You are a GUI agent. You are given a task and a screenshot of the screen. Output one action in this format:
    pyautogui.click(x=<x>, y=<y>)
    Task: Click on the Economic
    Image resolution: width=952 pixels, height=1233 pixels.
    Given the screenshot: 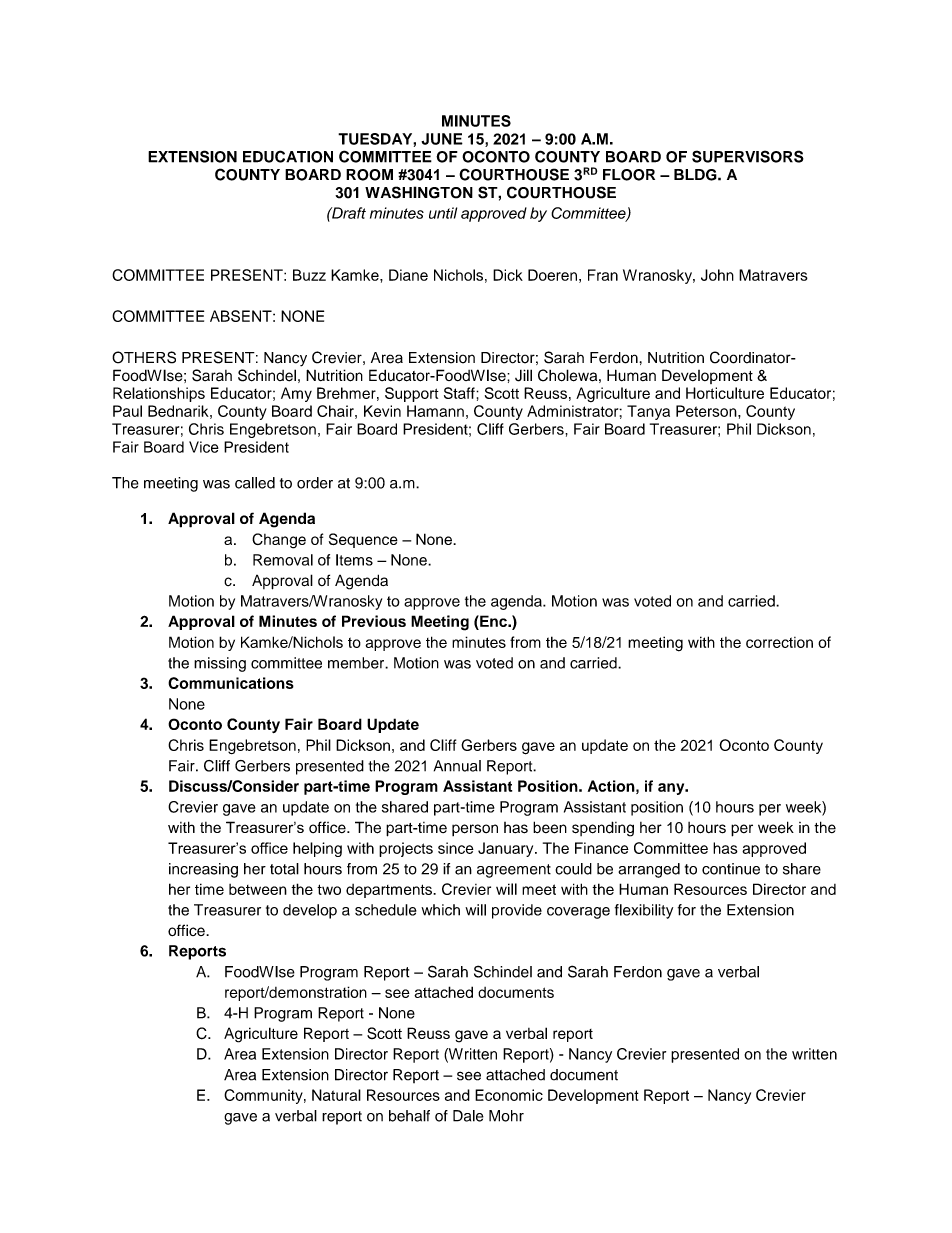 What is the action you would take?
    pyautogui.click(x=509, y=1095)
